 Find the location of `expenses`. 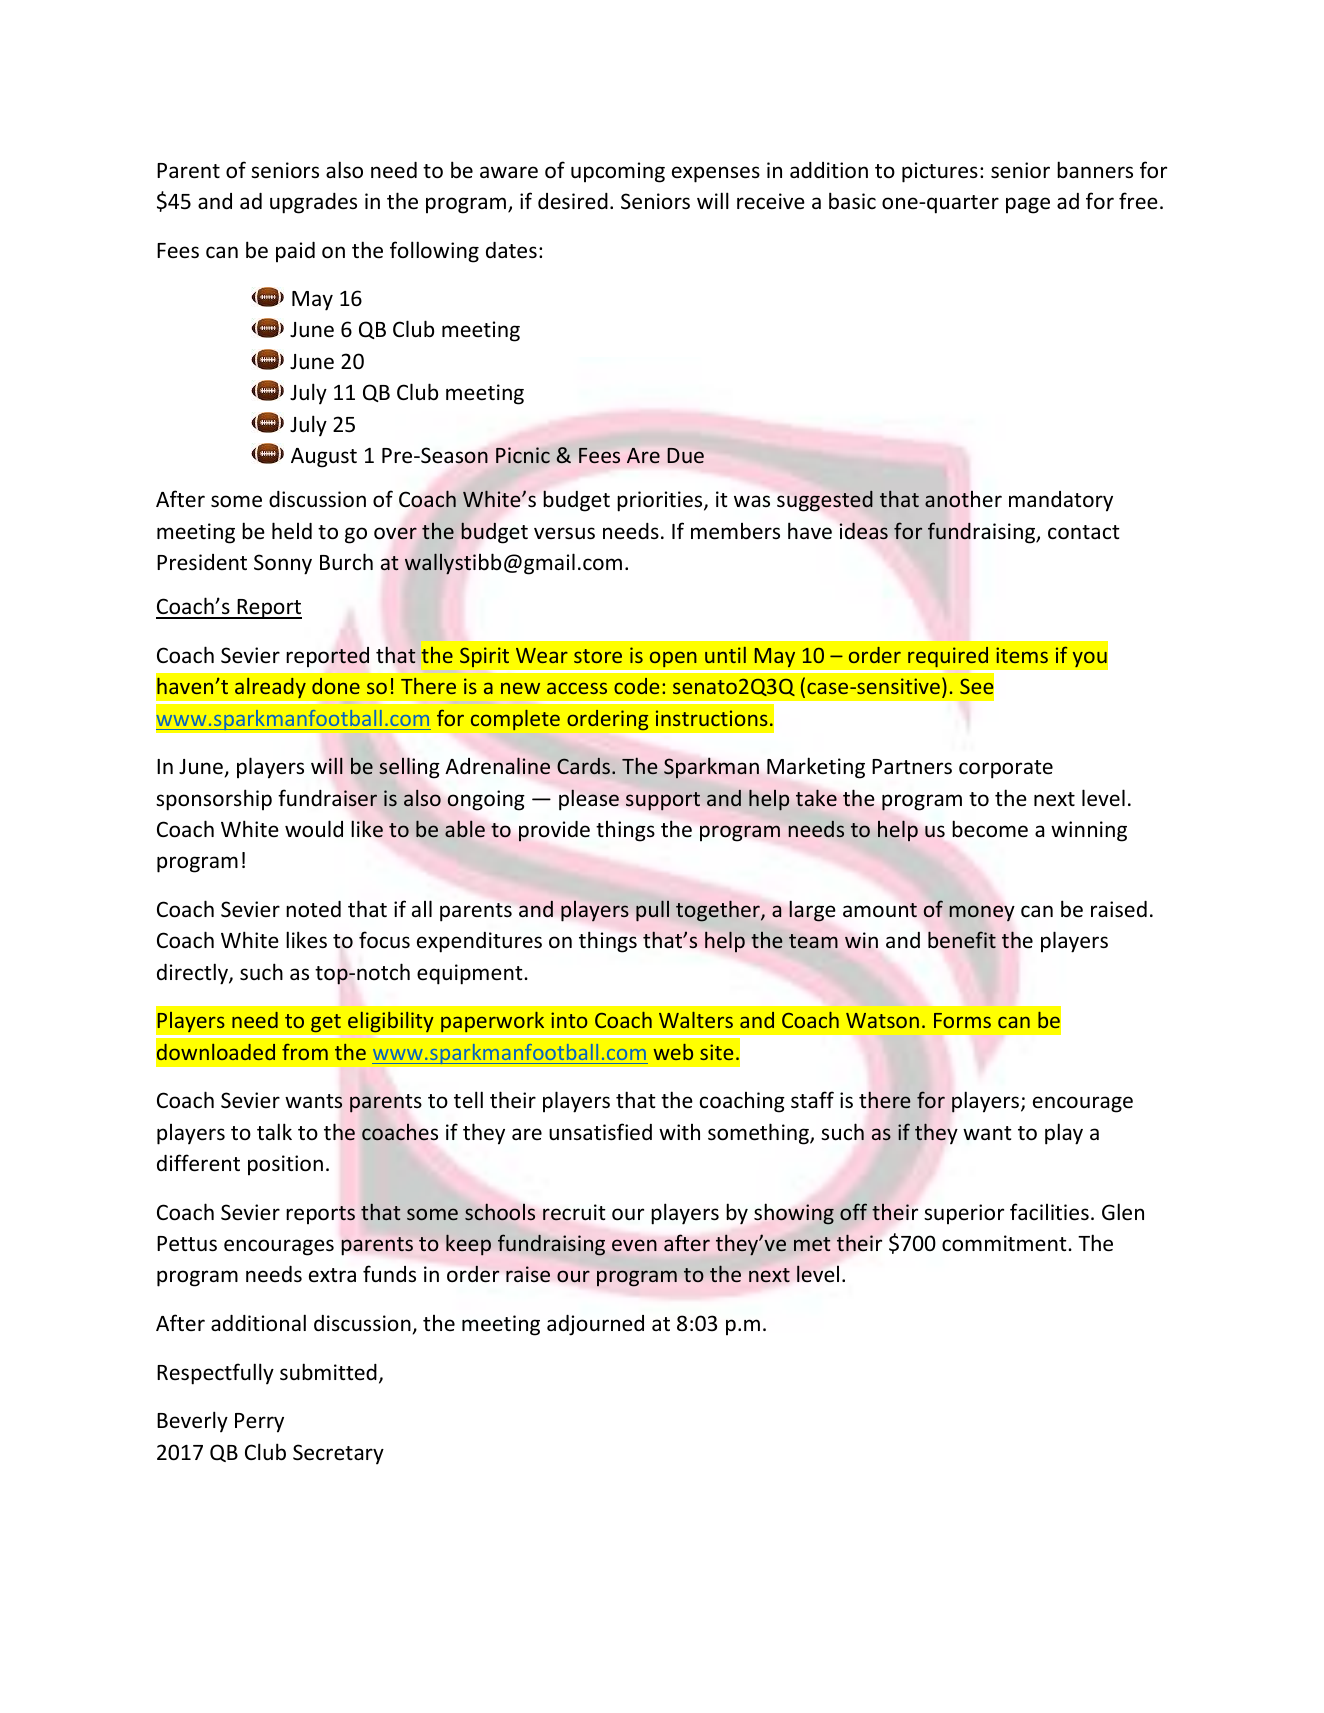

expenses is located at coordinates (716, 174).
